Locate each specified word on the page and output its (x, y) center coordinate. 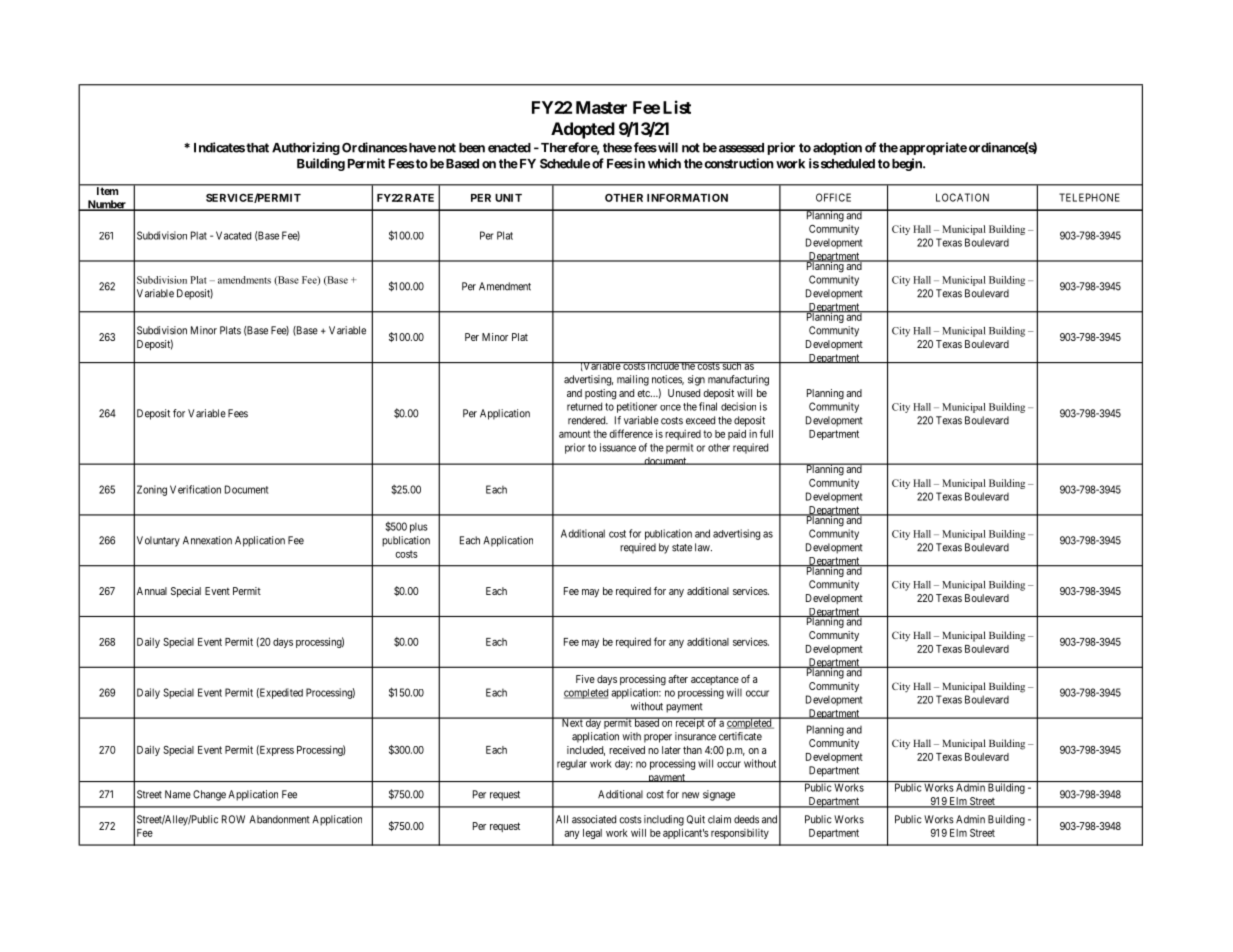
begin (908, 164)
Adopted (583, 130)
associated (594, 819)
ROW (233, 819)
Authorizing (306, 148)
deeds (746, 819)
